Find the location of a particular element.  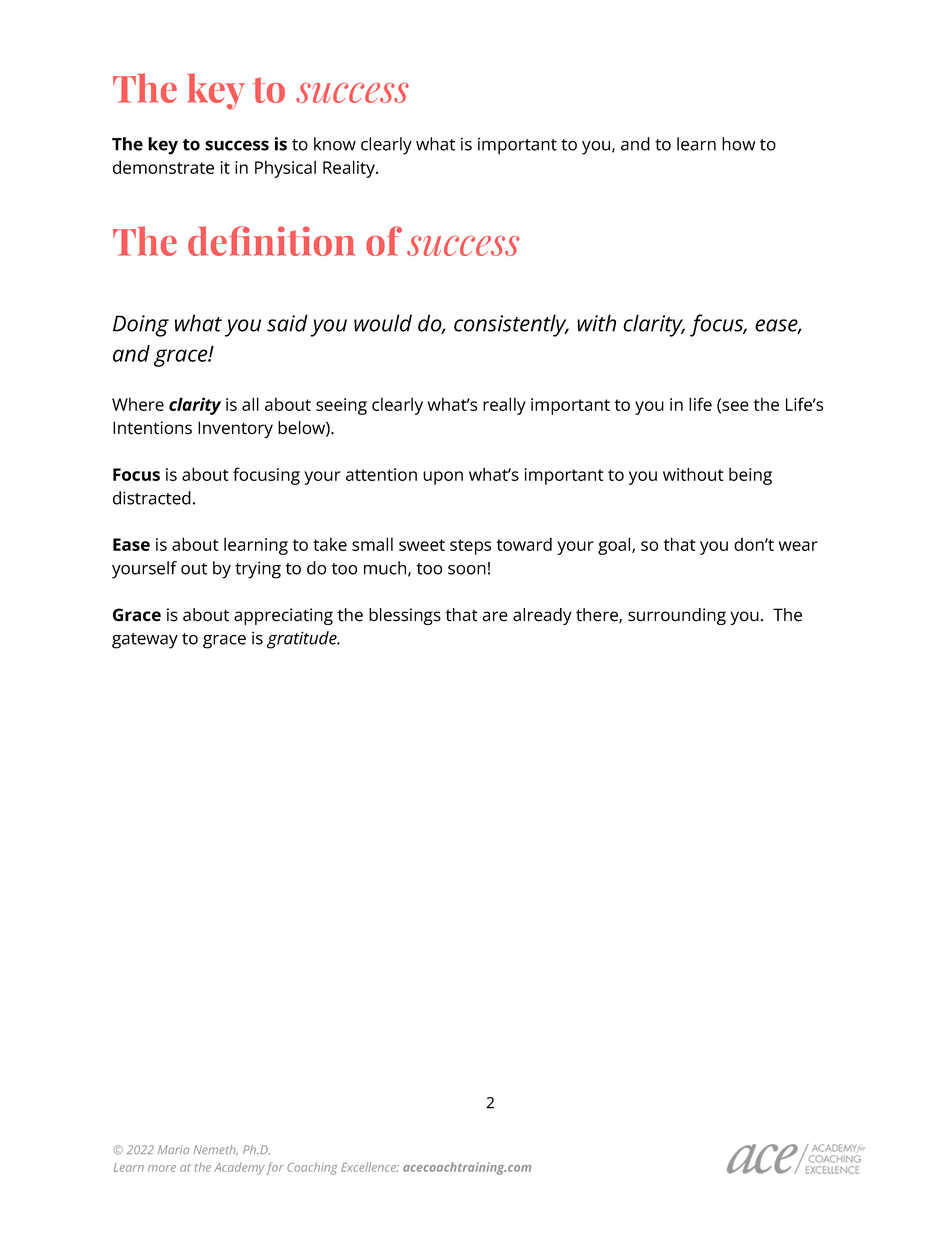

how is located at coordinates (738, 144).
